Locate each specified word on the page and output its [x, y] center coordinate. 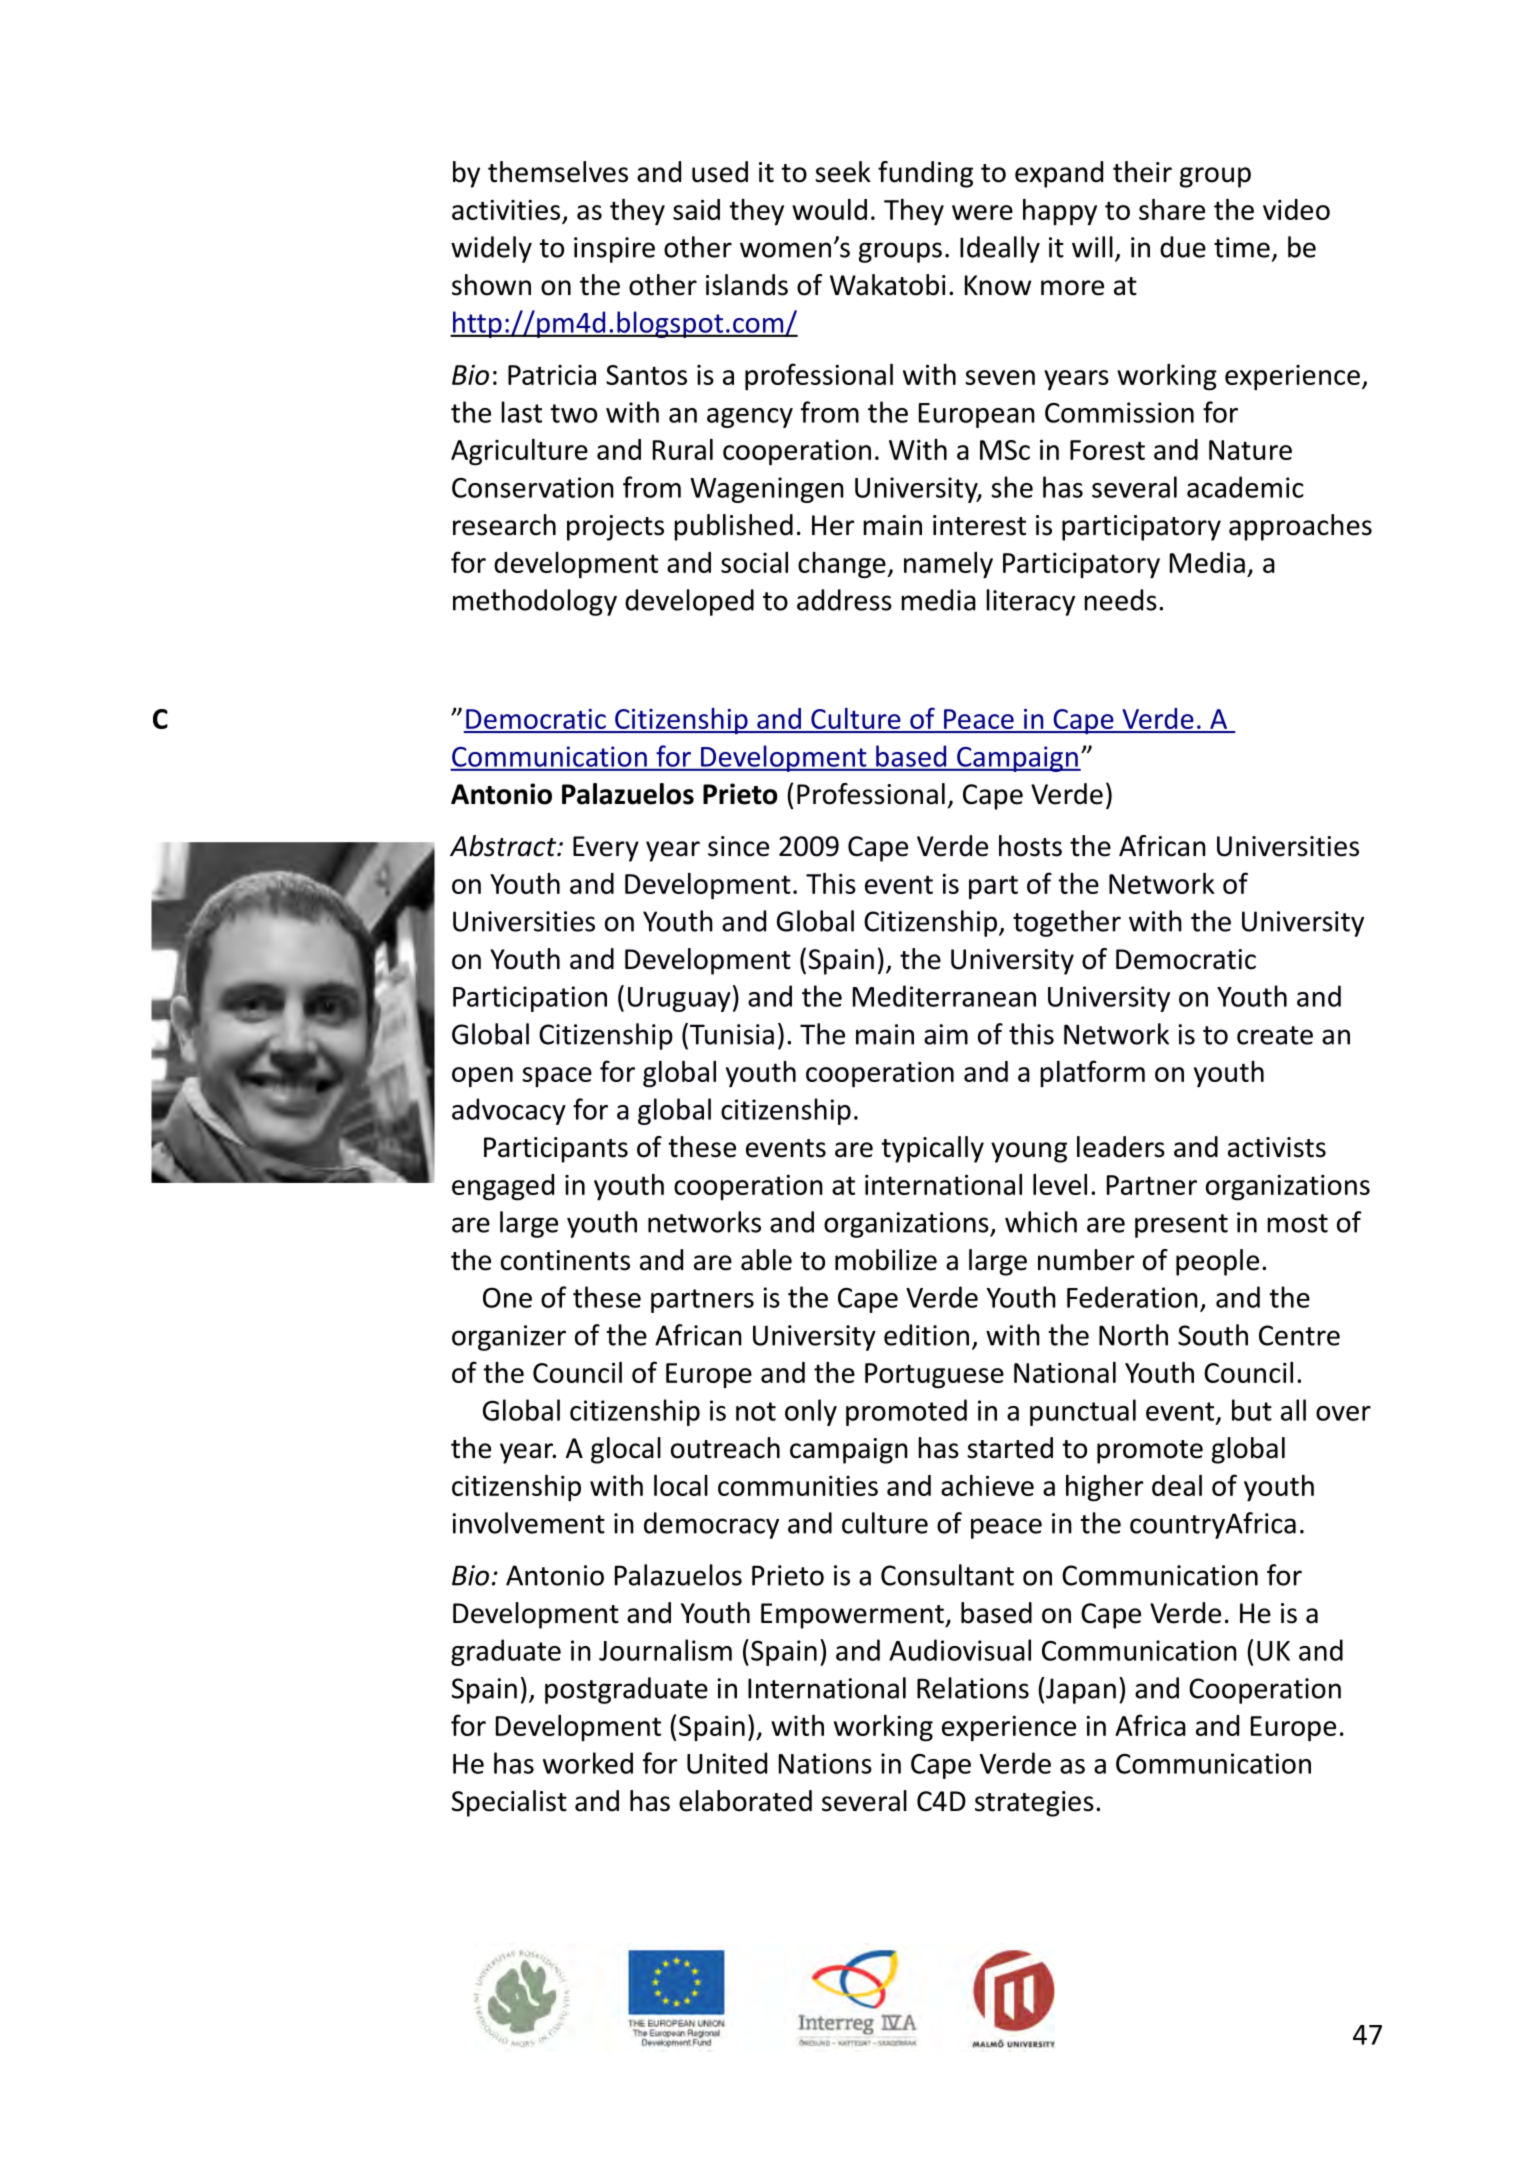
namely [948, 565]
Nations [825, 1763]
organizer [509, 1338]
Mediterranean [944, 996]
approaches [1300, 527]
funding [925, 174]
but [1252, 1410]
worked [588, 1763]
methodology [535, 602]
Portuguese [934, 1376]
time [1242, 247]
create [1275, 1035]
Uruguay [679, 999]
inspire [614, 250]
